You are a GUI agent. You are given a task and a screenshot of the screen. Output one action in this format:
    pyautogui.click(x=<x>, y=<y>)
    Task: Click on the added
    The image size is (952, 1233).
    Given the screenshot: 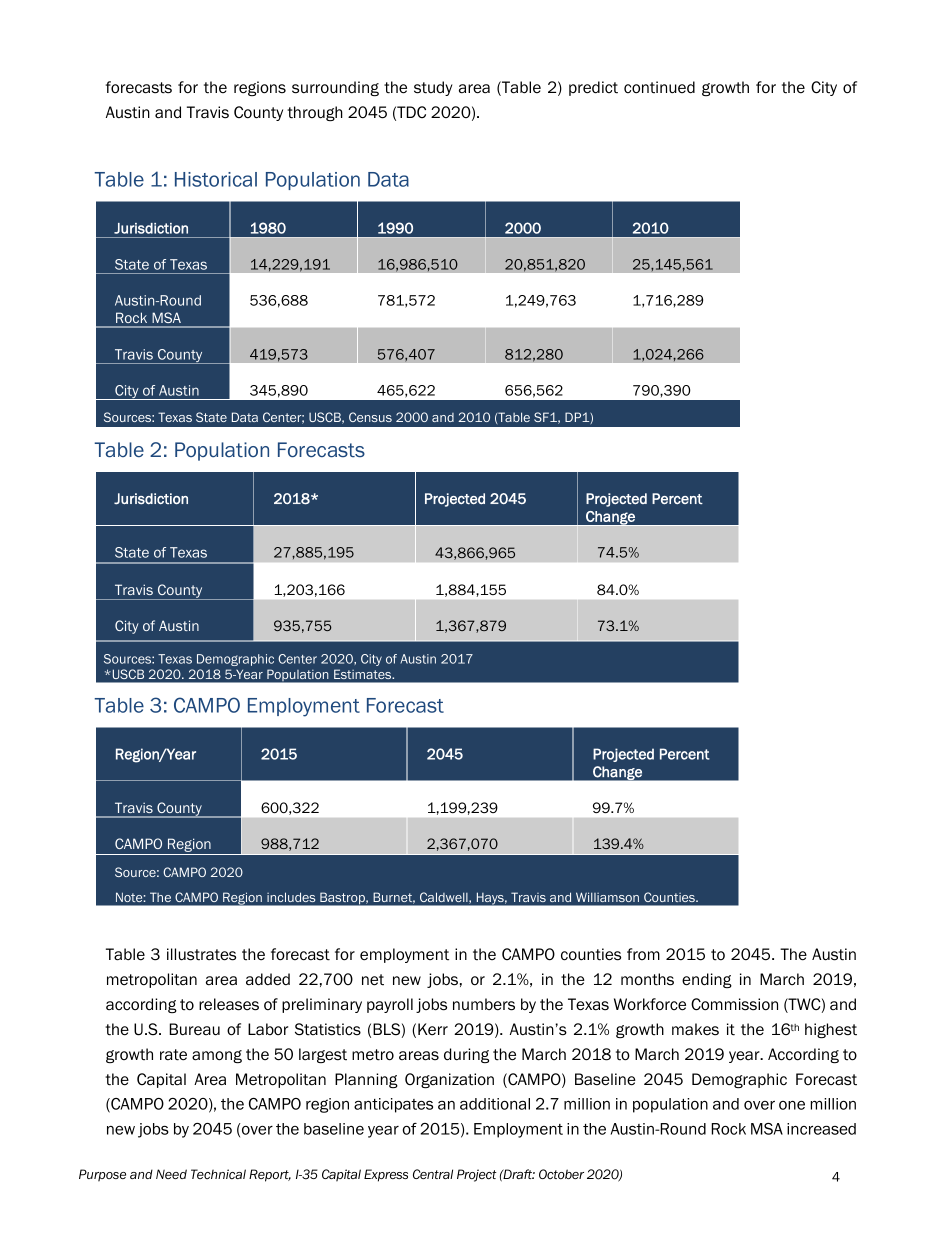 What is the action you would take?
    pyautogui.click(x=268, y=979)
